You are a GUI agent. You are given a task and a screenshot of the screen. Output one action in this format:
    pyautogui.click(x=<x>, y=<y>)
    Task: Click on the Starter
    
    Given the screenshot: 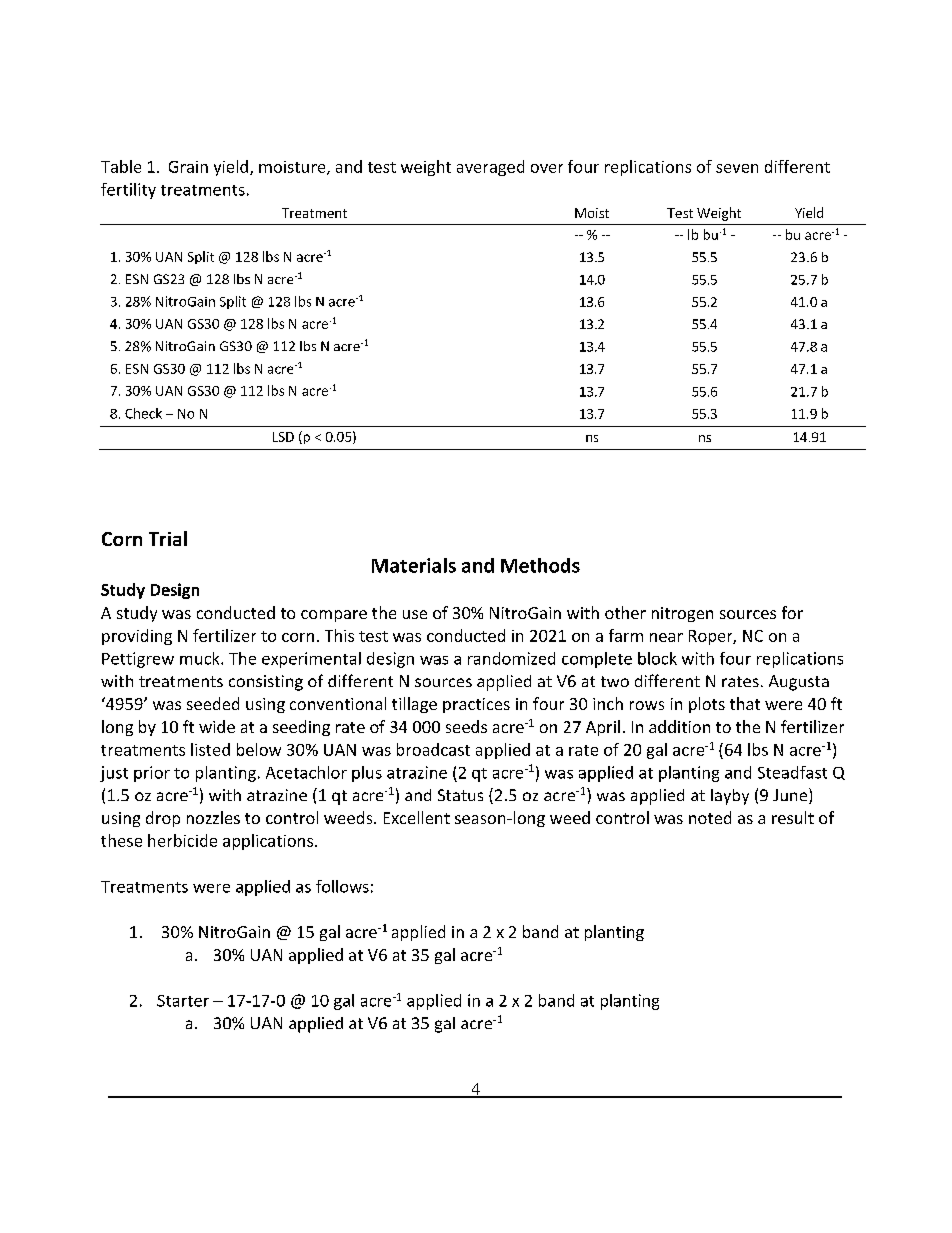 What is the action you would take?
    pyautogui.click(x=183, y=1001)
